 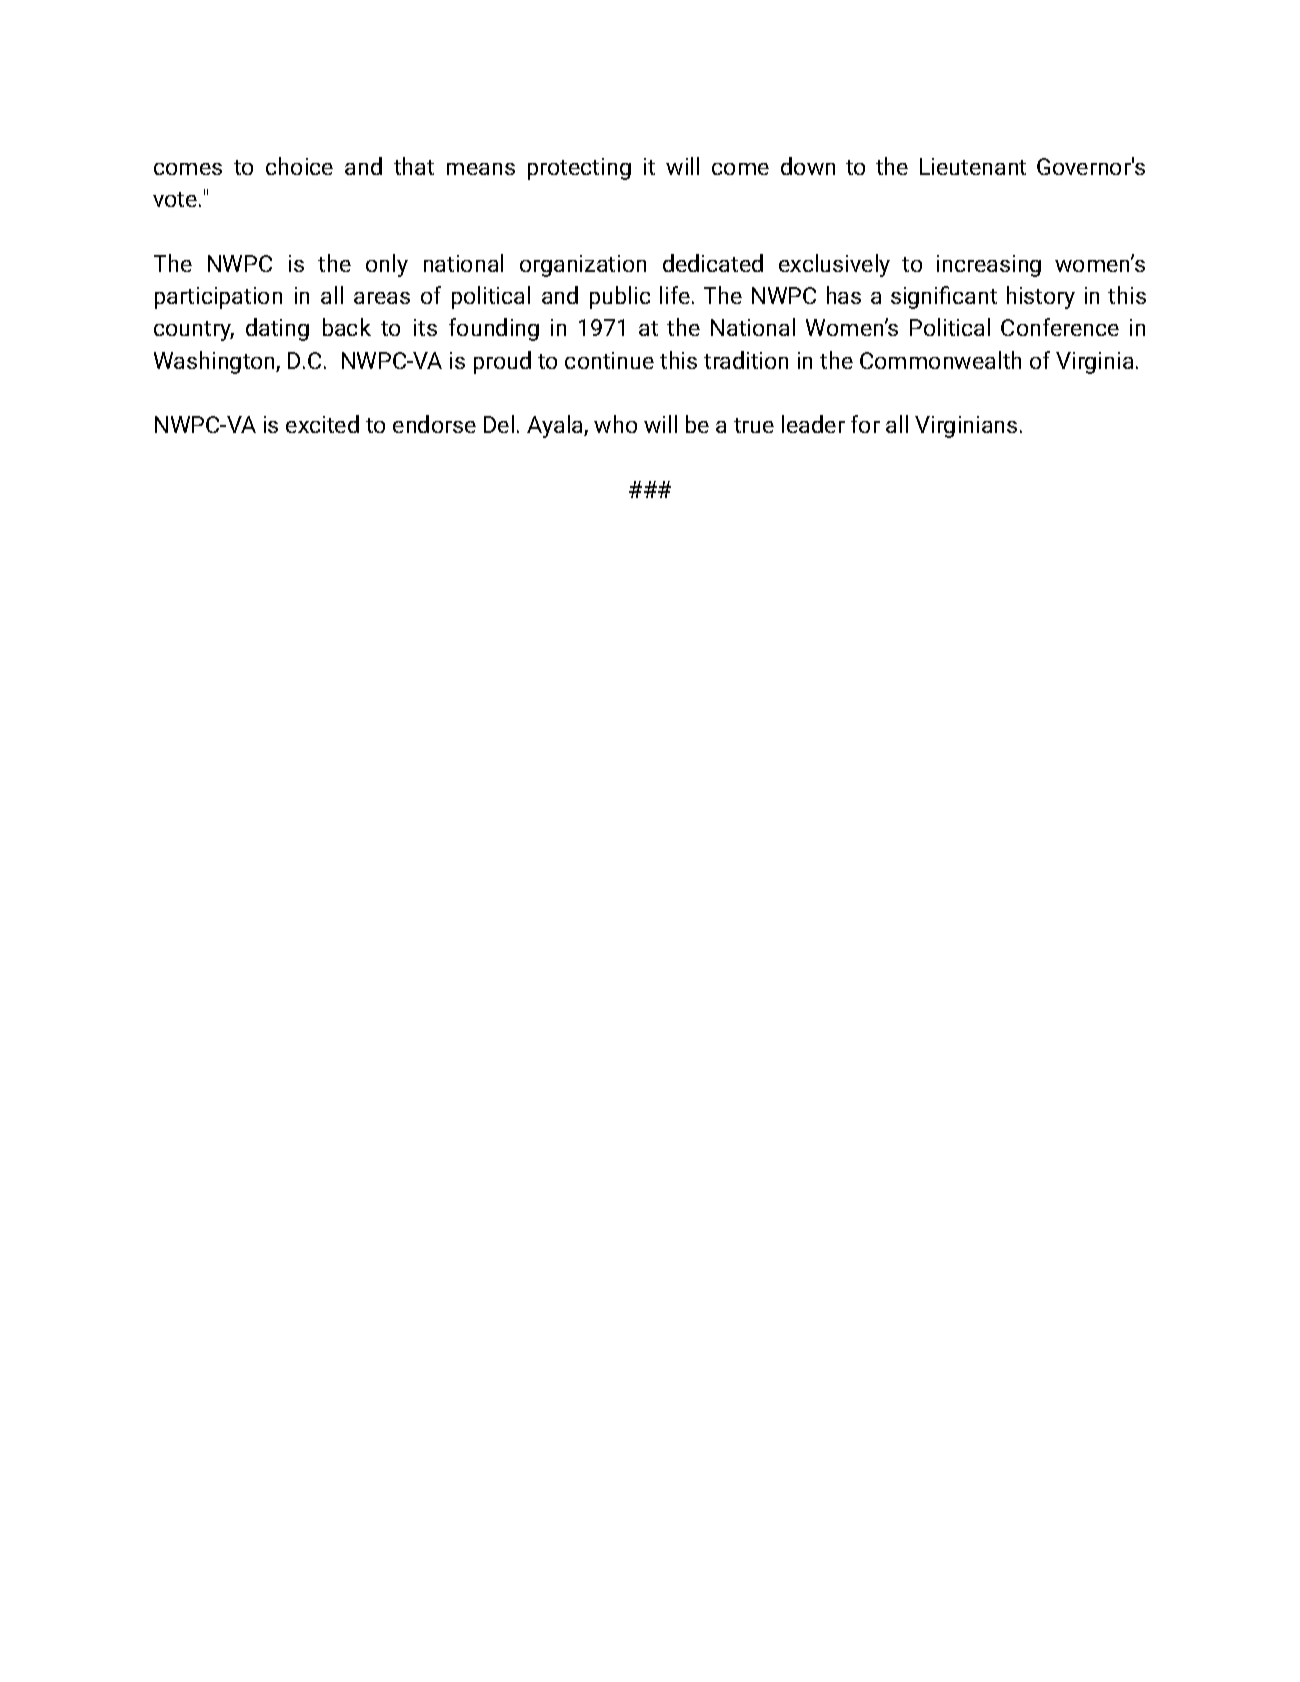 I want to click on Lieutenant, so click(x=973, y=166).
